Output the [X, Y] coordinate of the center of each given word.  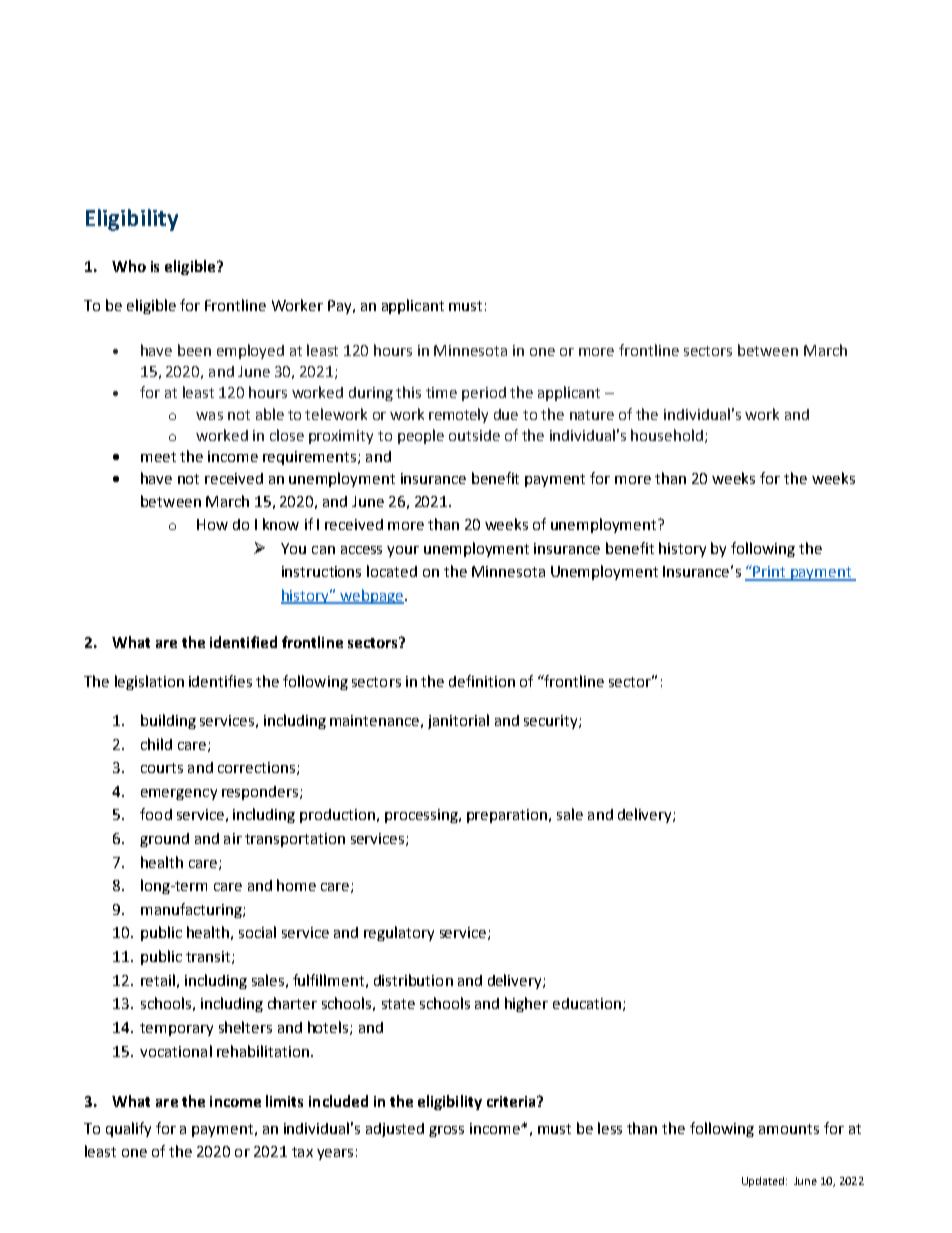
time [441, 392]
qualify [128, 1129]
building [168, 721]
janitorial [458, 721]
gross [446, 1131]
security [552, 722]
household [667, 435]
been [194, 350]
